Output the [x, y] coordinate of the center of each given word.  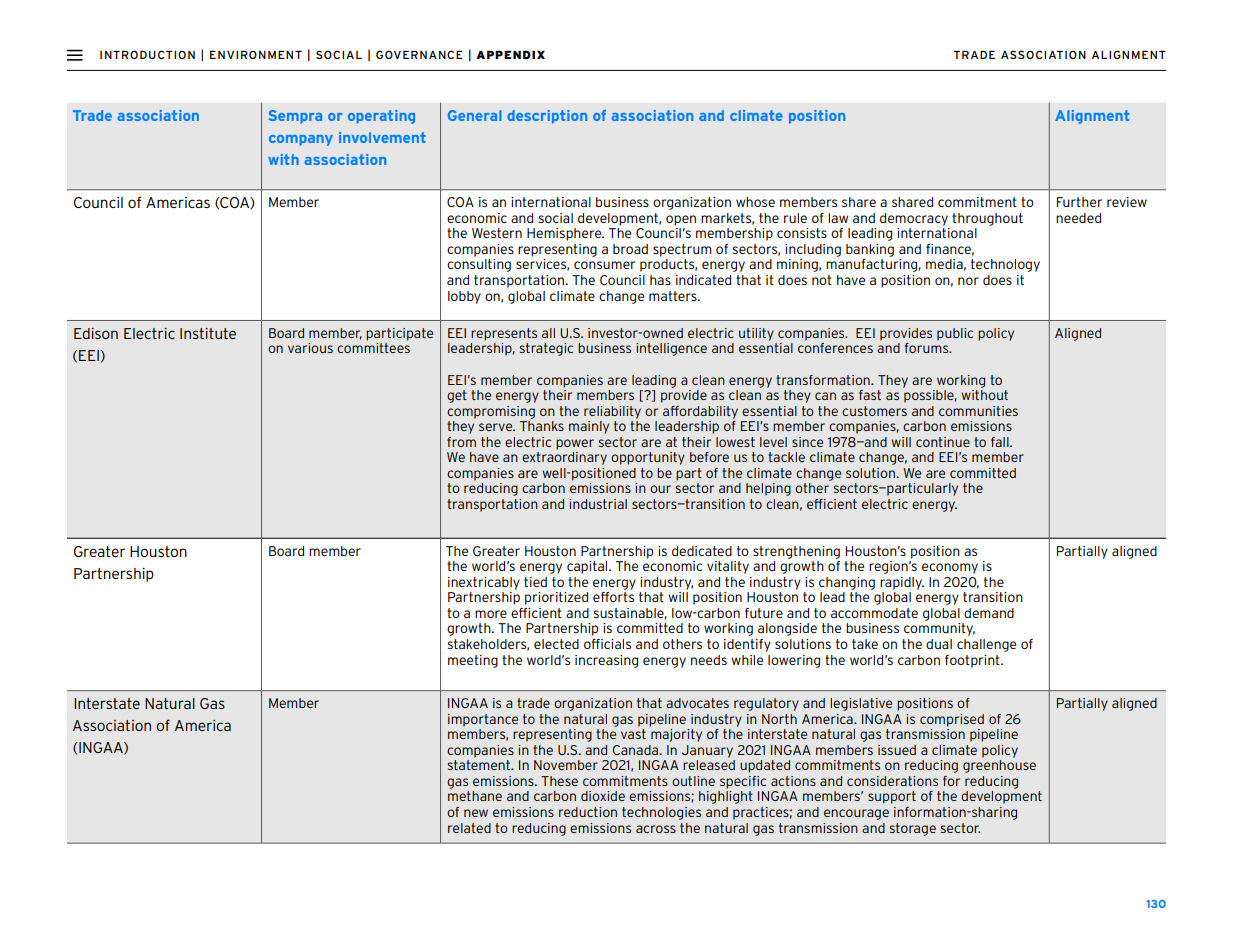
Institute [208, 333]
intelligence [671, 349]
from [461, 442]
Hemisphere [565, 234]
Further [1079, 202]
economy [950, 568]
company [301, 140]
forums [927, 348]
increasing [606, 661]
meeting [473, 661]
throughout [987, 219]
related [469, 828]
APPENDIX [510, 54]
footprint [973, 661]
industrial [598, 504]
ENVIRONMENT [256, 54]
